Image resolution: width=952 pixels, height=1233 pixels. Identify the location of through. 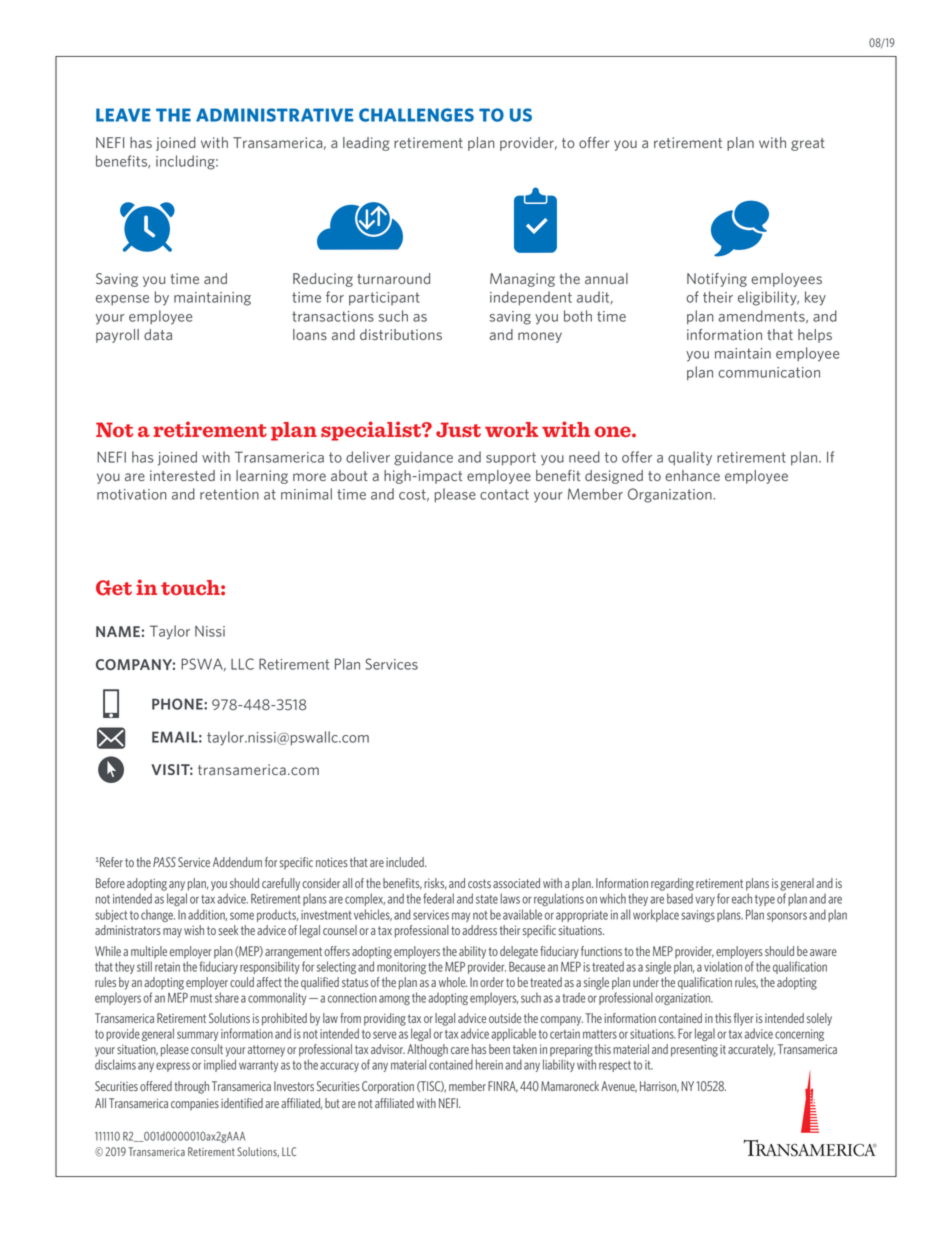
(191, 1087).
